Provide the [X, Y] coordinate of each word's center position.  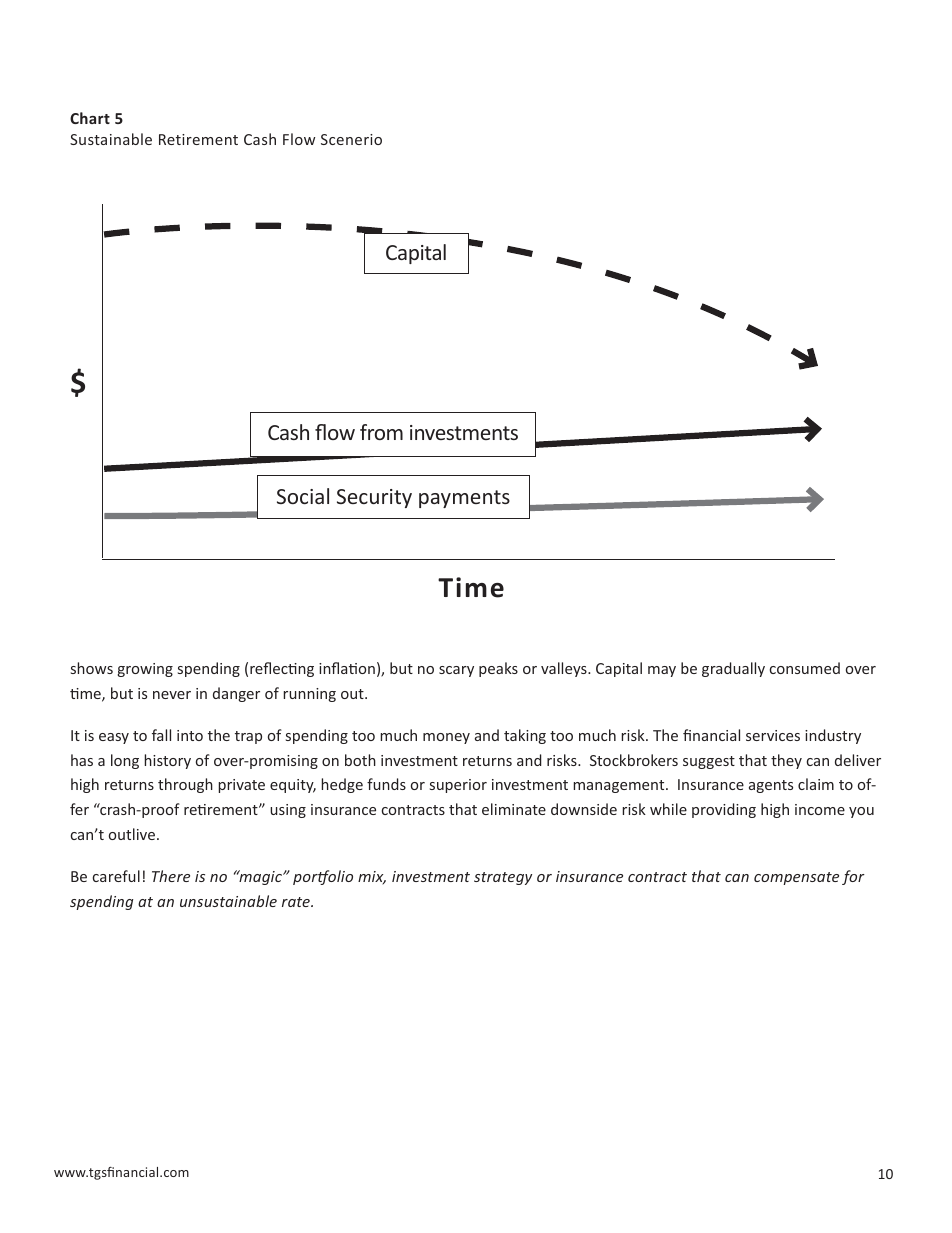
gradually [733, 669]
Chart [90, 118]
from [381, 432]
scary [456, 671]
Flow [299, 139]
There [171, 876]
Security [374, 498]
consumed [805, 668]
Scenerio [351, 139]
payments [464, 499]
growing [145, 670]
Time [471, 587]
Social [303, 496]
